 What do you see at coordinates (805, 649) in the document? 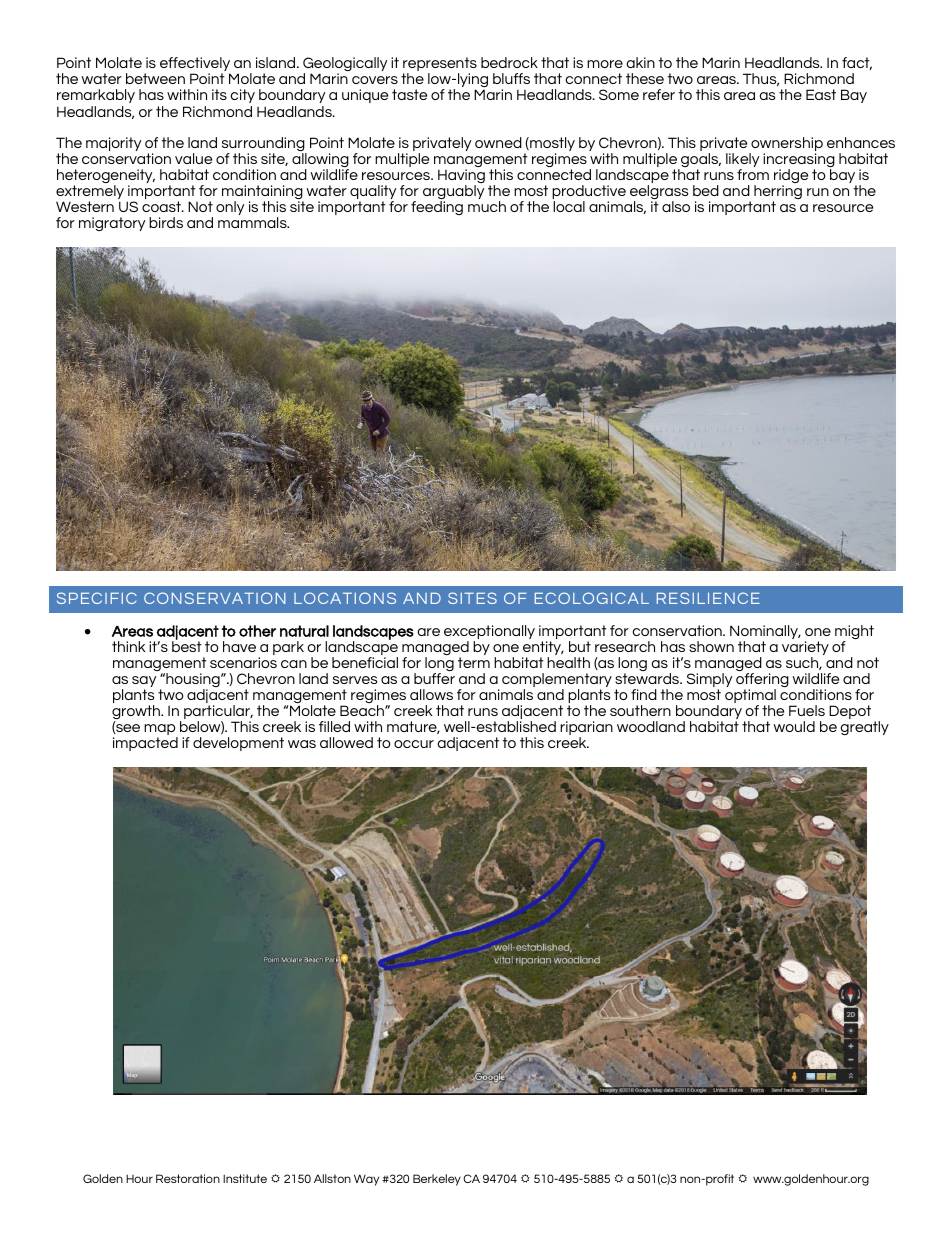
I see `variety` at bounding box center [805, 649].
